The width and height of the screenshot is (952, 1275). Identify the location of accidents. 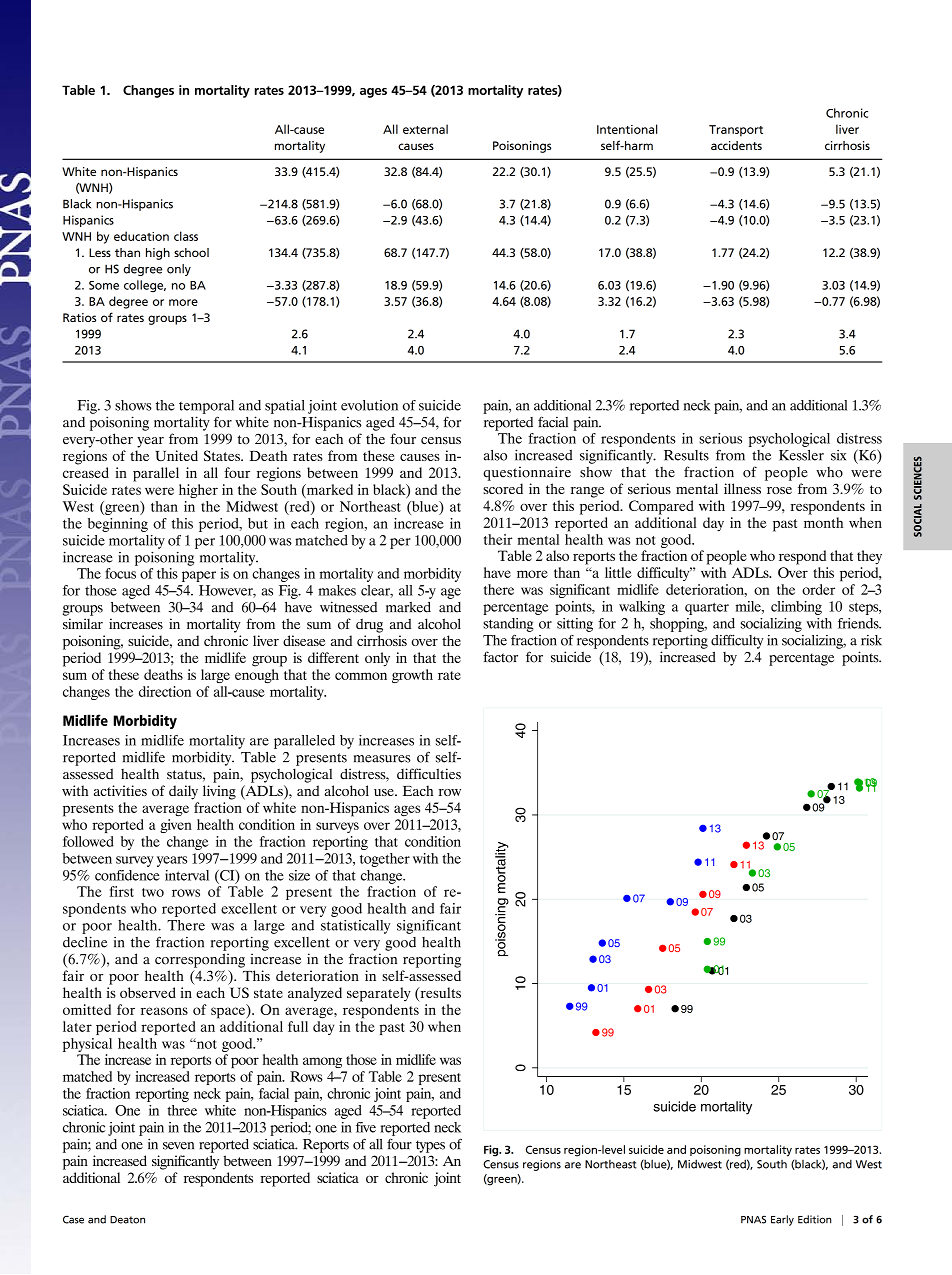
(736, 145).
